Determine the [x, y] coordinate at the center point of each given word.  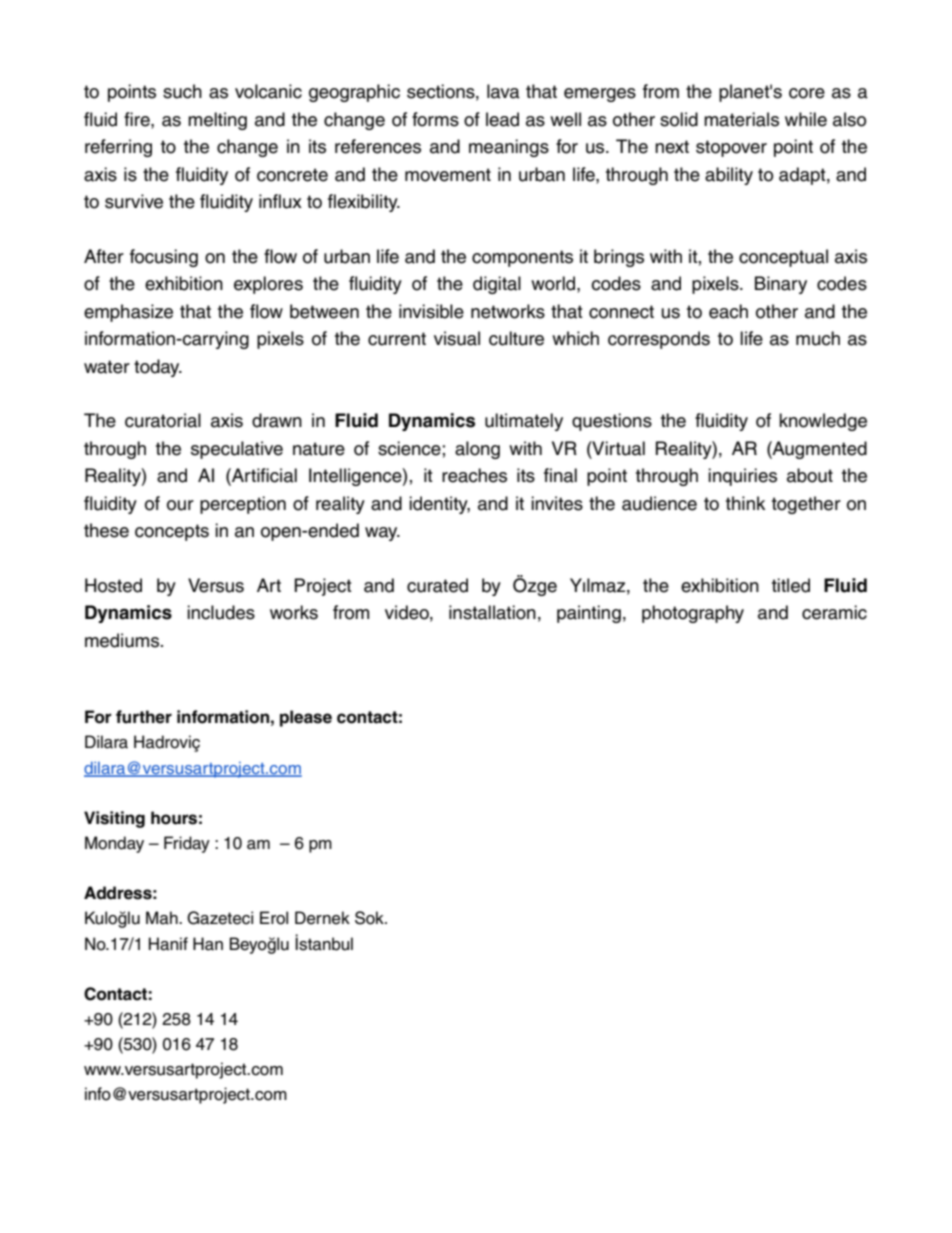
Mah [163, 918]
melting [217, 121]
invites [557, 503]
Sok [370, 918]
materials [741, 119]
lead [502, 119]
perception [243, 505]
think [745, 503]
